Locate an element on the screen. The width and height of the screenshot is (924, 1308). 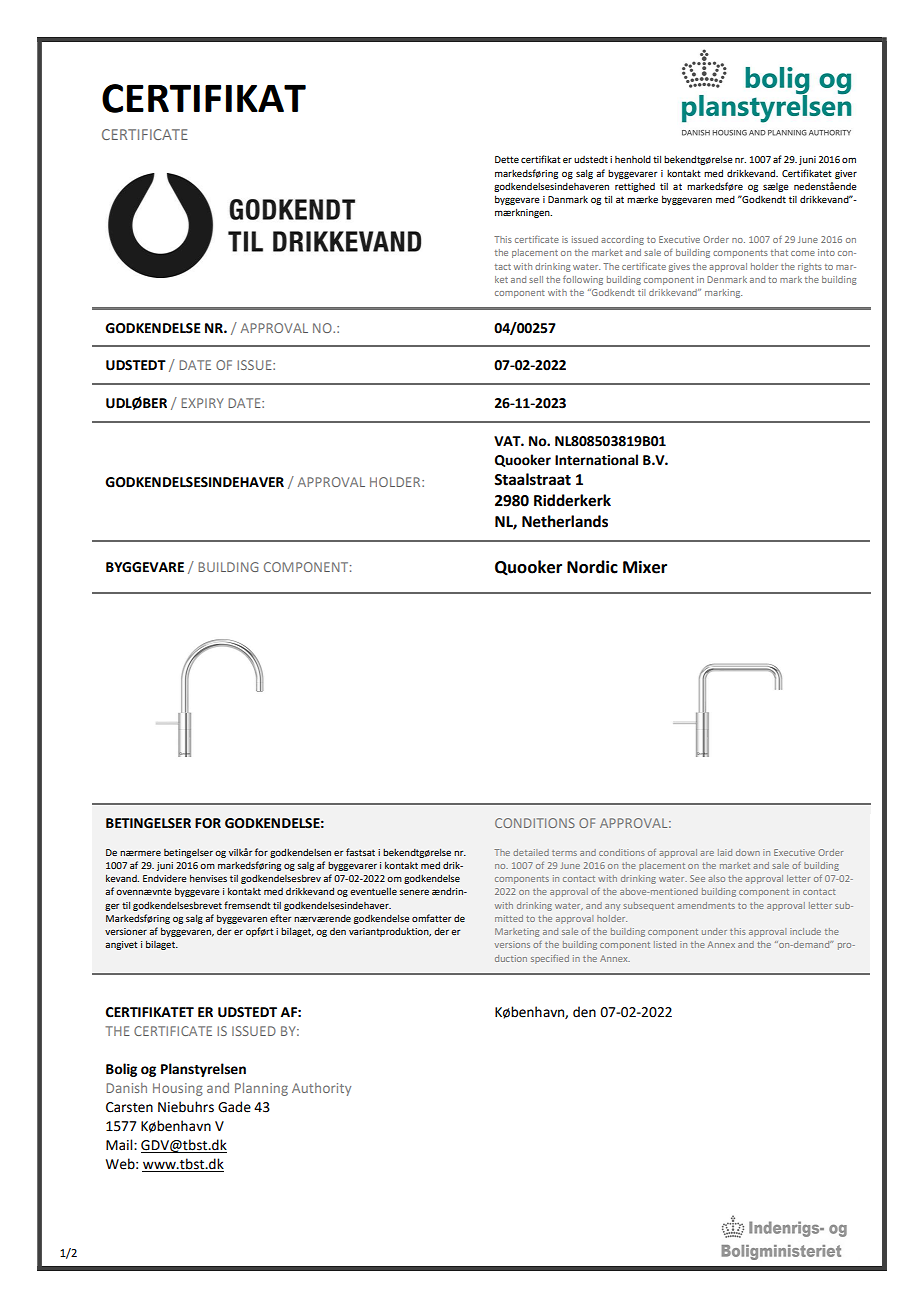
that is located at coordinates (779, 252).
